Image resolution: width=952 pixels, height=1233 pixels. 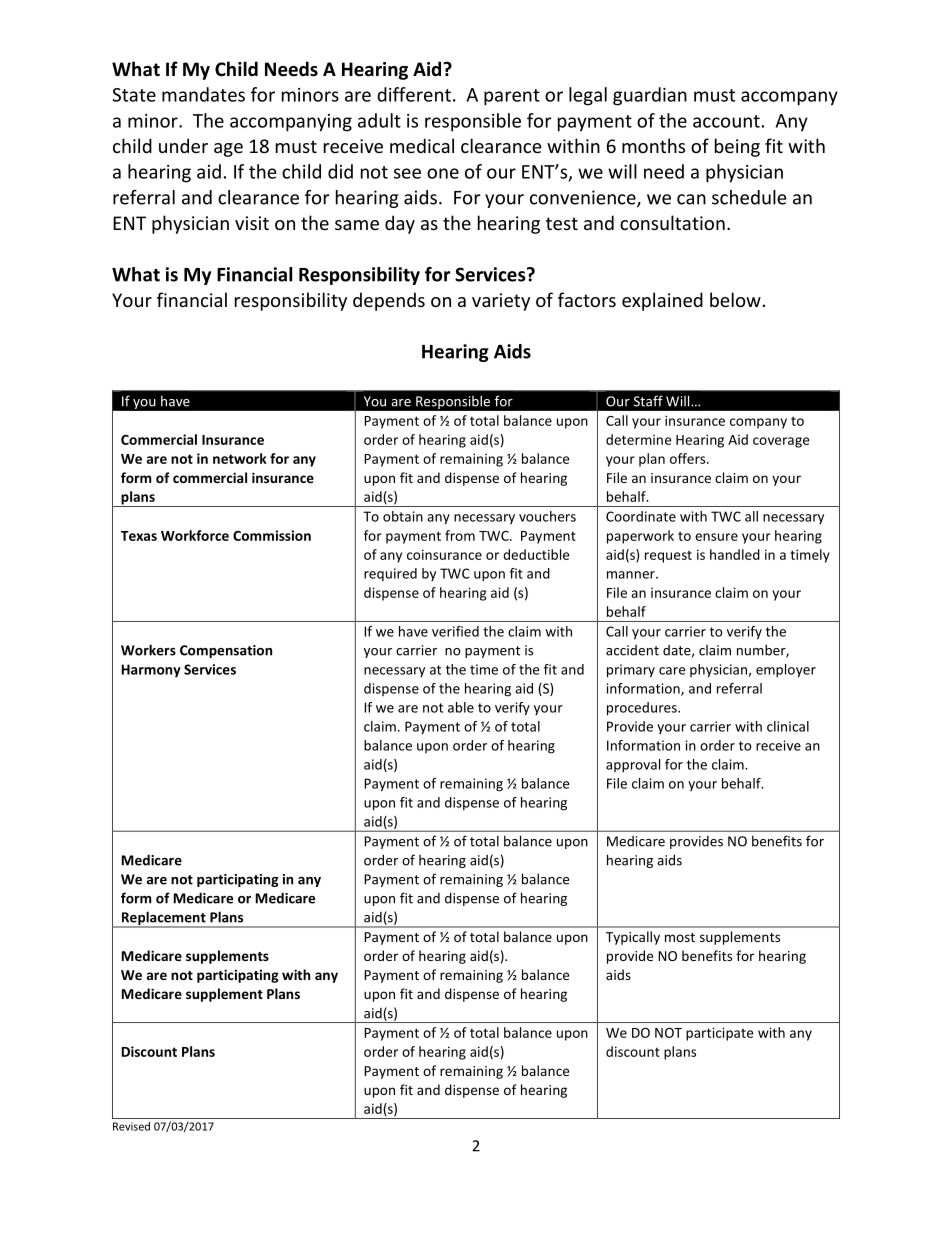 What do you see at coordinates (689, 458) in the page?
I see `offers` at bounding box center [689, 458].
